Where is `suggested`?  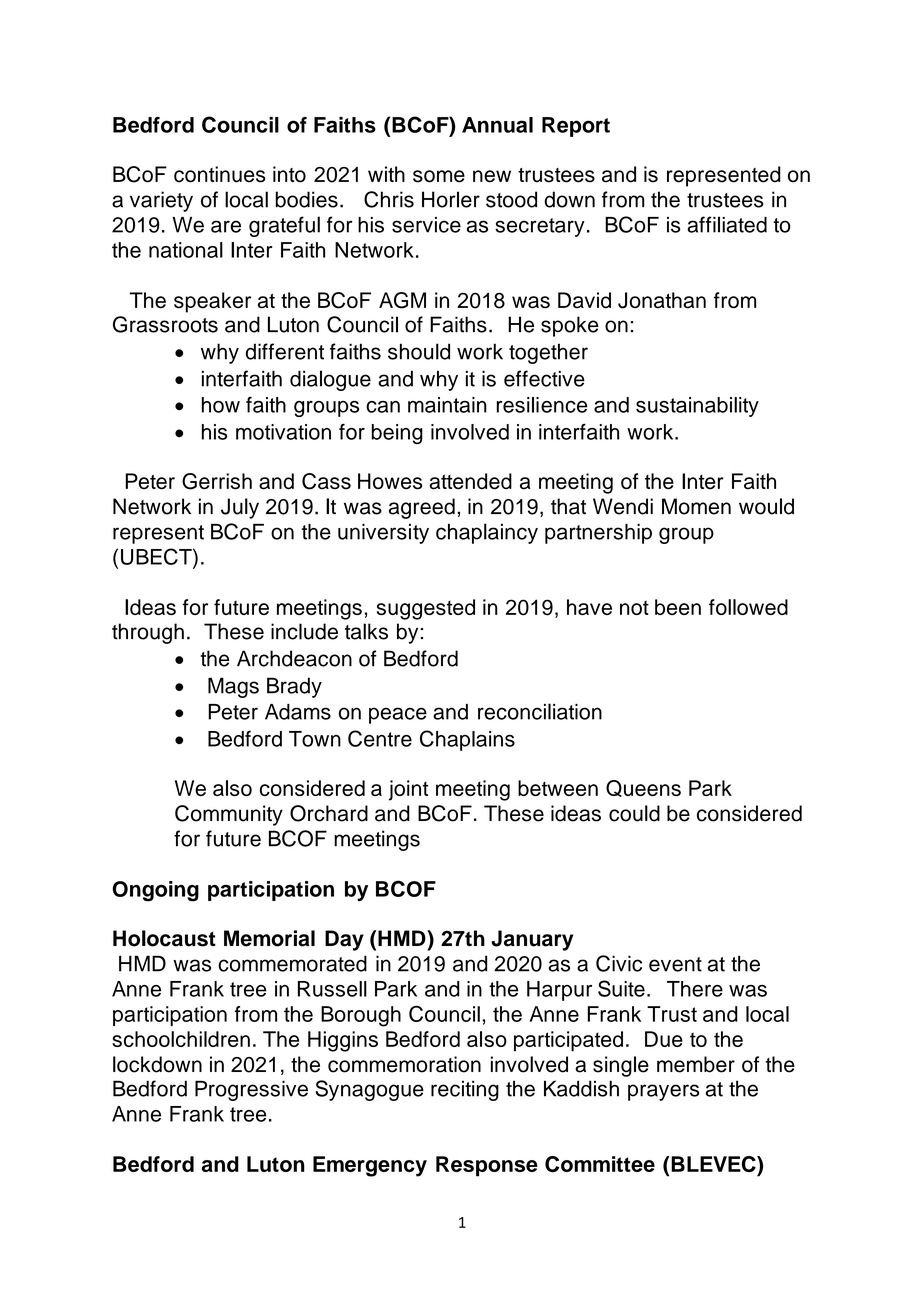
suggested is located at coordinates (426, 609).
